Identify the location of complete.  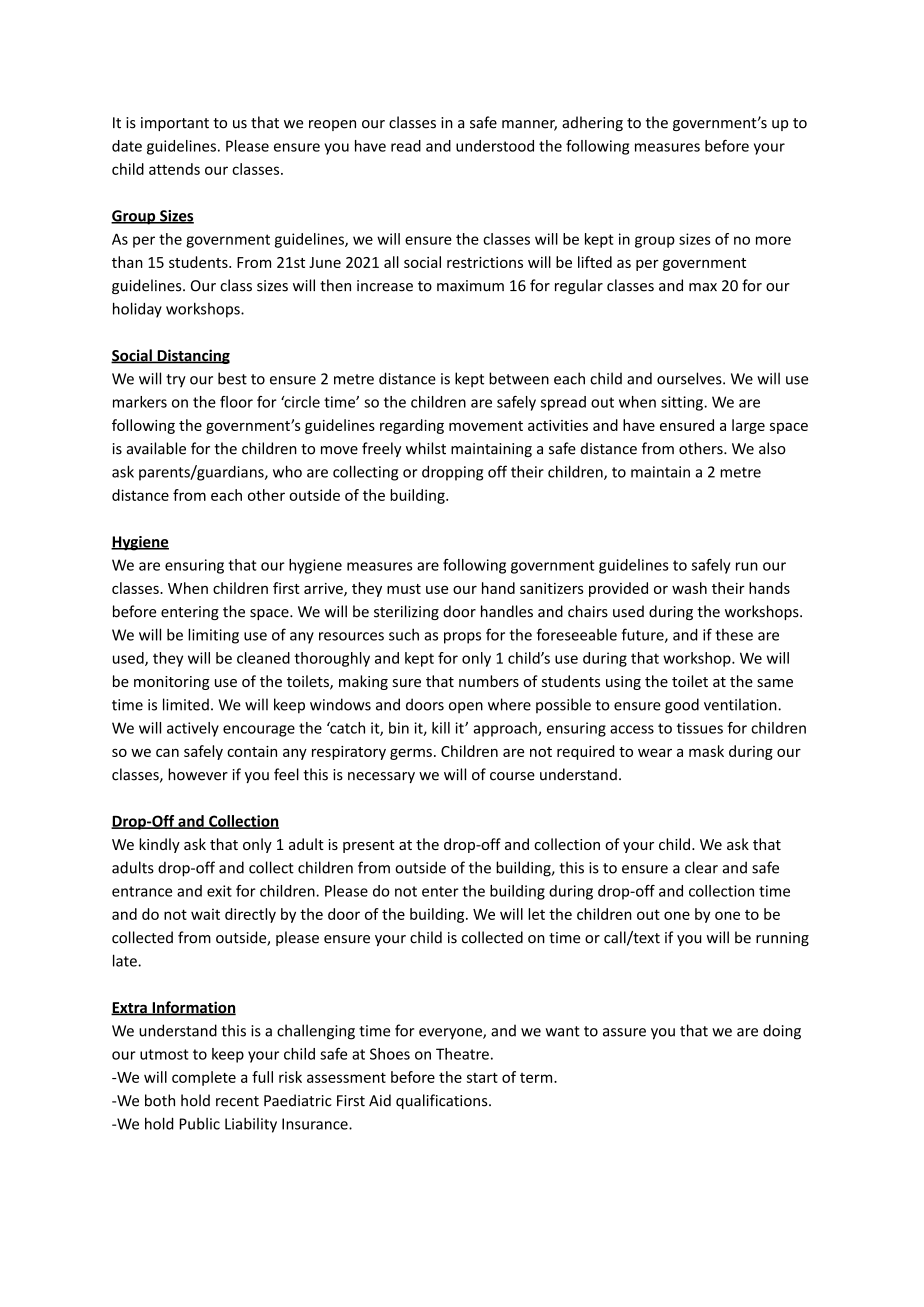
(204, 1078).
